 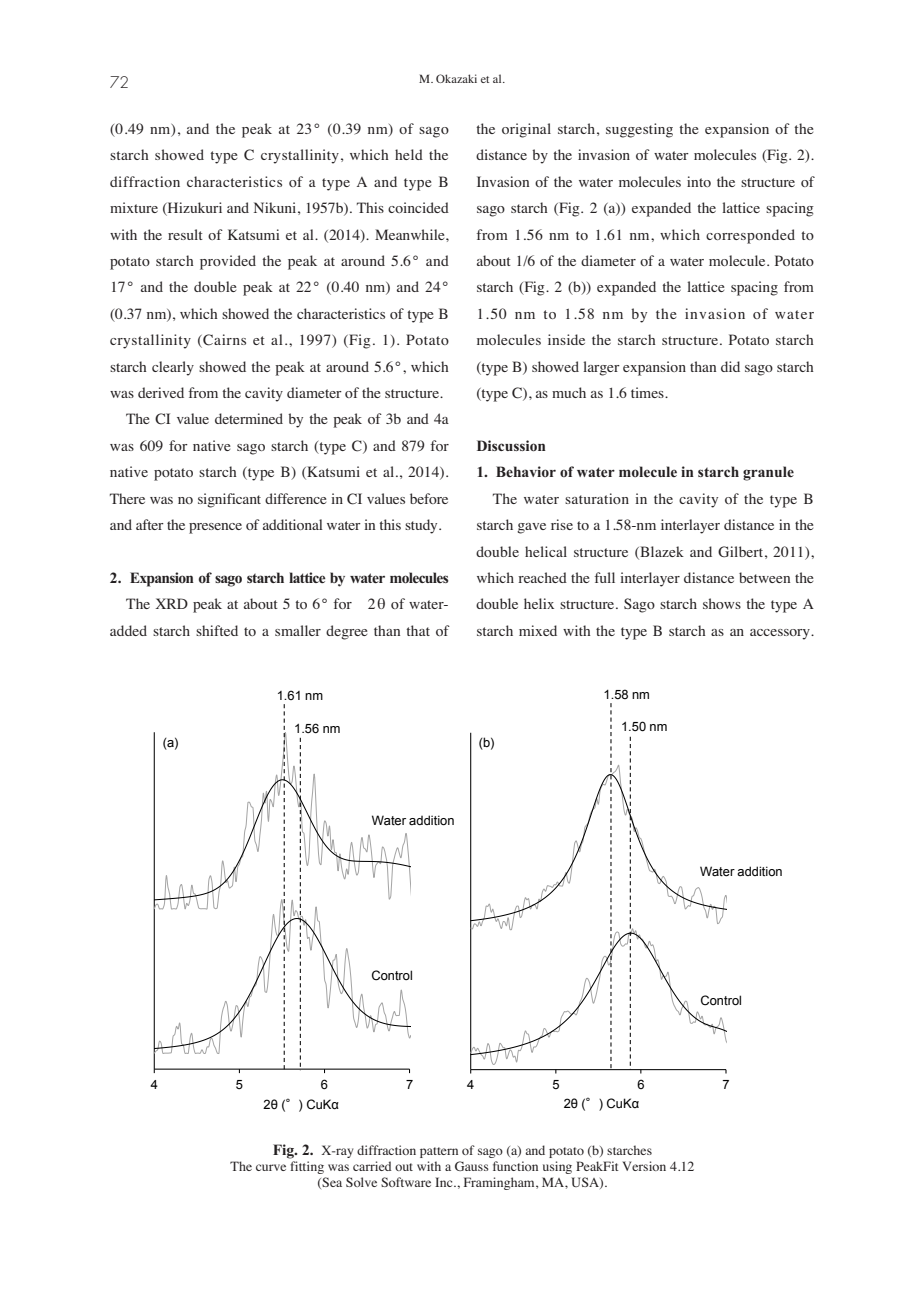 What do you see at coordinates (472, 1166) in the screenshot?
I see `Gauss` at bounding box center [472, 1166].
